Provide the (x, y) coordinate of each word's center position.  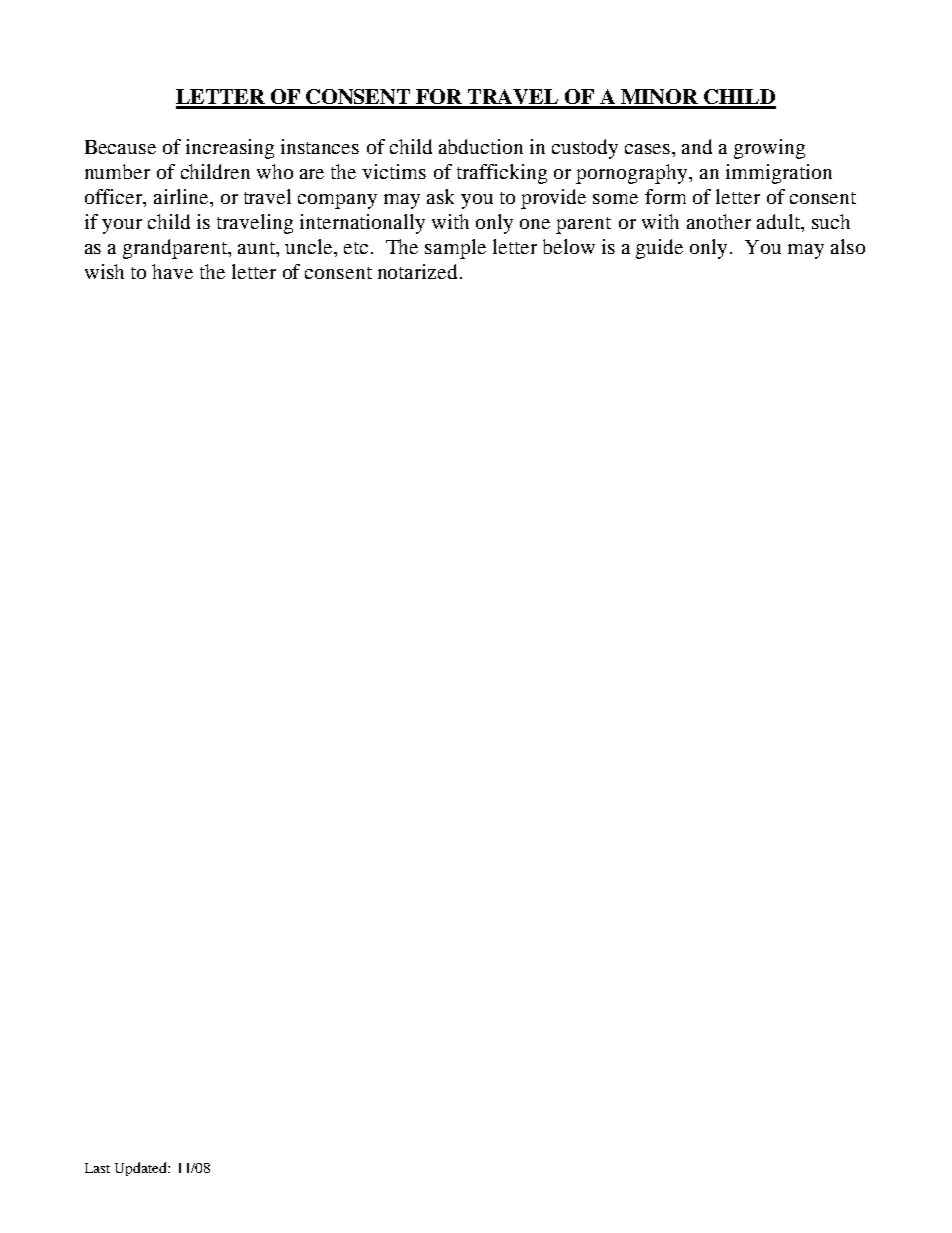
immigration (779, 174)
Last (97, 1168)
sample (455, 249)
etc (356, 248)
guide (659, 249)
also (848, 246)
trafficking (502, 174)
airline (182, 196)
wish (104, 271)
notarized (419, 271)
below (569, 246)
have (172, 271)
